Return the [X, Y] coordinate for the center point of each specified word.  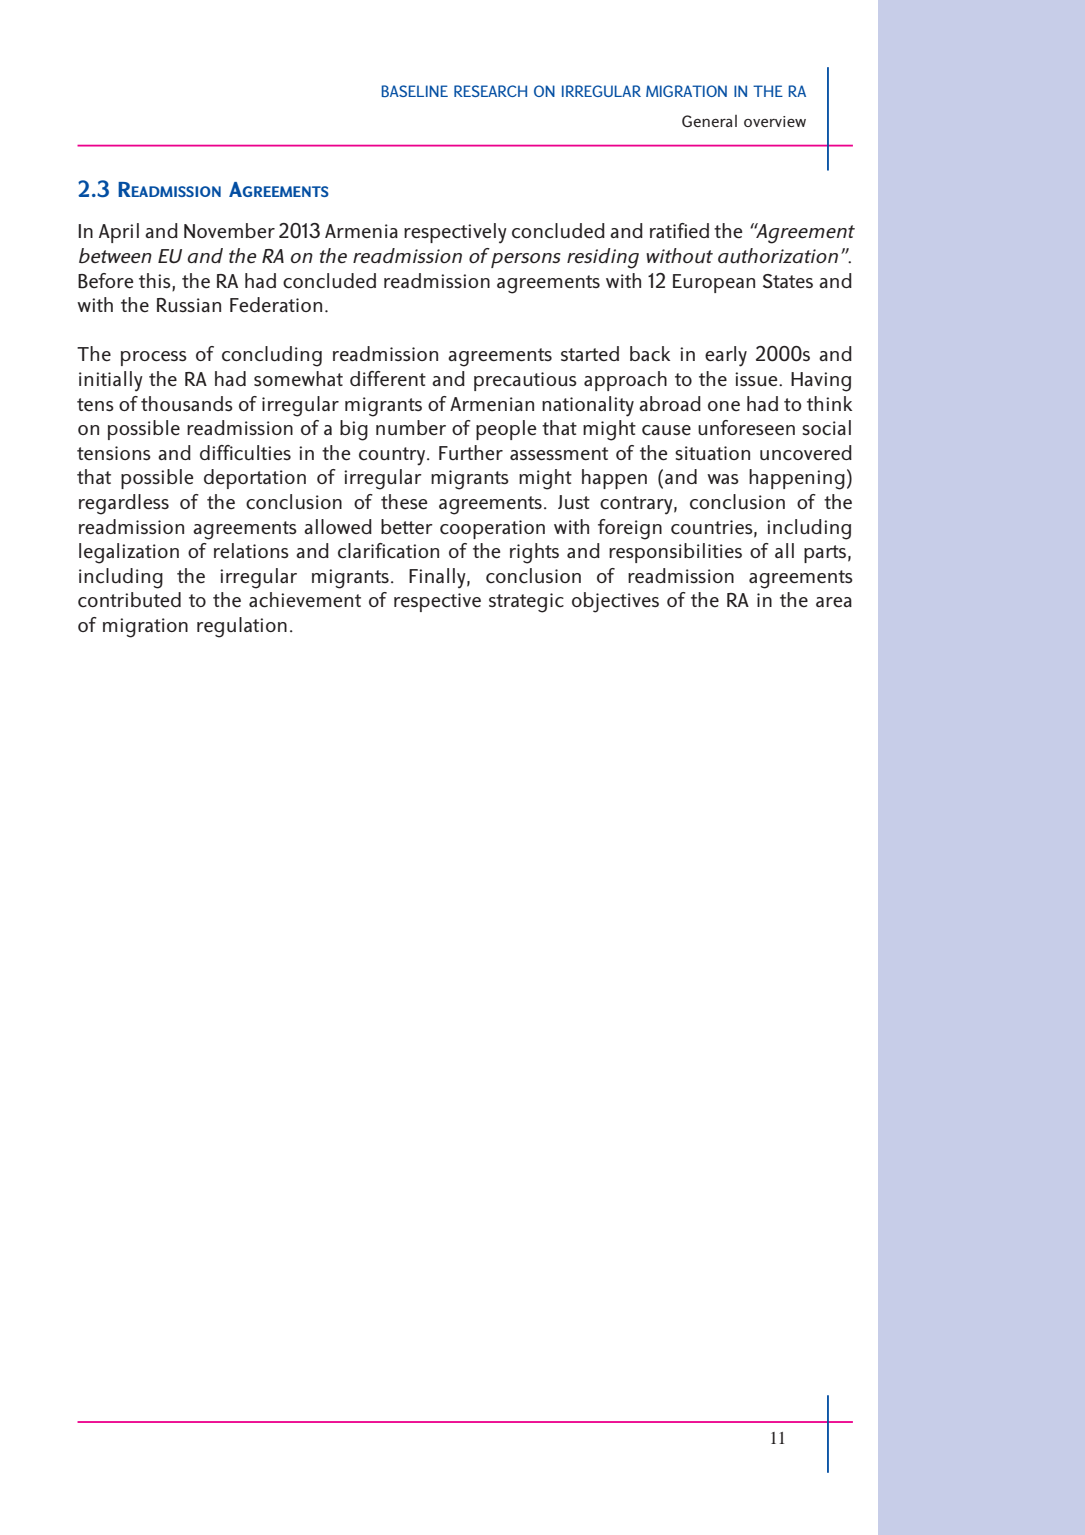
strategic [526, 603]
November [229, 231]
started [590, 354]
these [404, 502]
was [723, 479]
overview [775, 121]
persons [526, 260]
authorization [778, 256]
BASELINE [415, 91]
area [834, 602]
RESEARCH [490, 91]
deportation [255, 479]
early [726, 356]
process [154, 358]
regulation [242, 627]
